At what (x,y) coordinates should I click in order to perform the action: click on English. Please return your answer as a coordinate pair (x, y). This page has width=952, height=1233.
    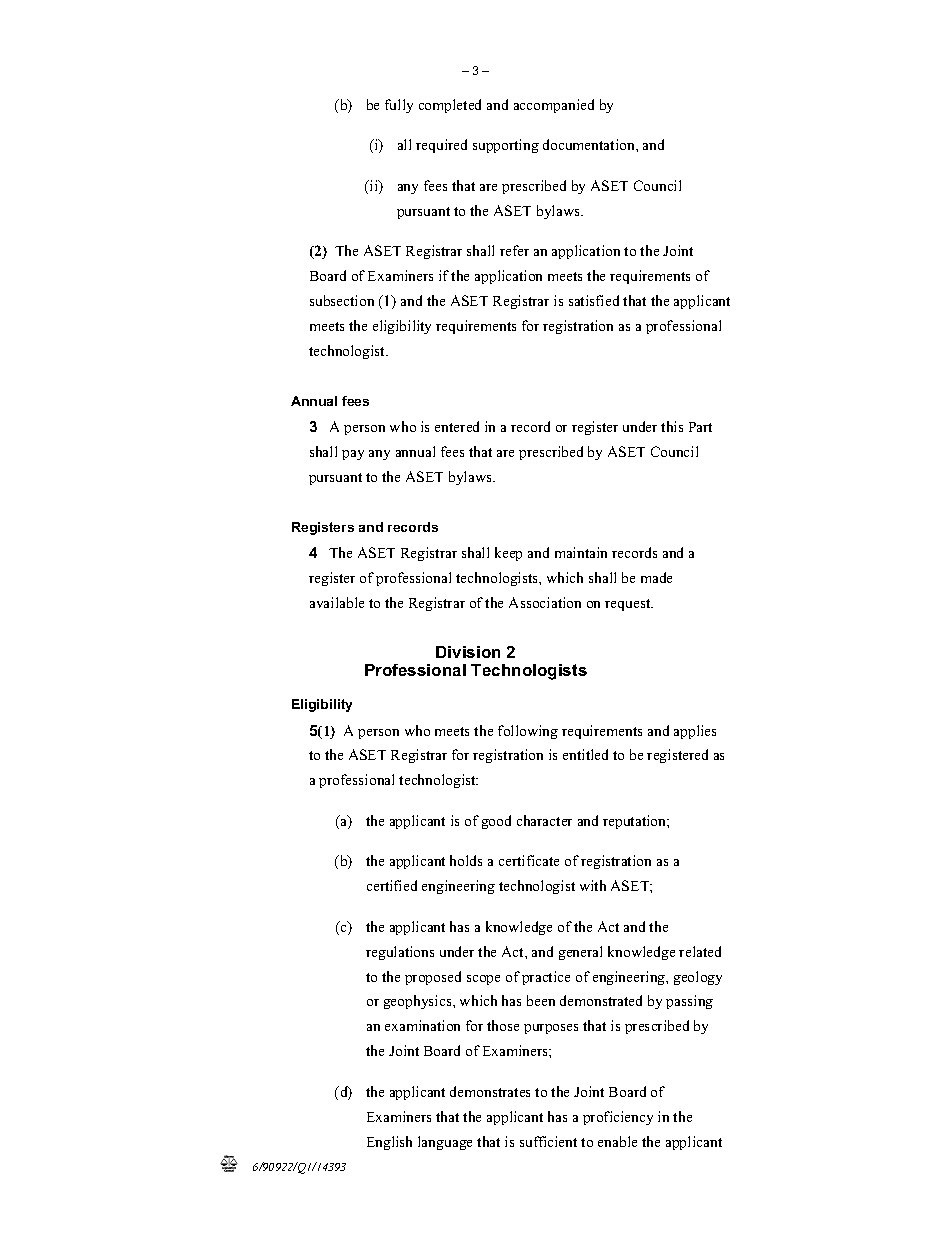
    Looking at the image, I should click on (389, 1143).
